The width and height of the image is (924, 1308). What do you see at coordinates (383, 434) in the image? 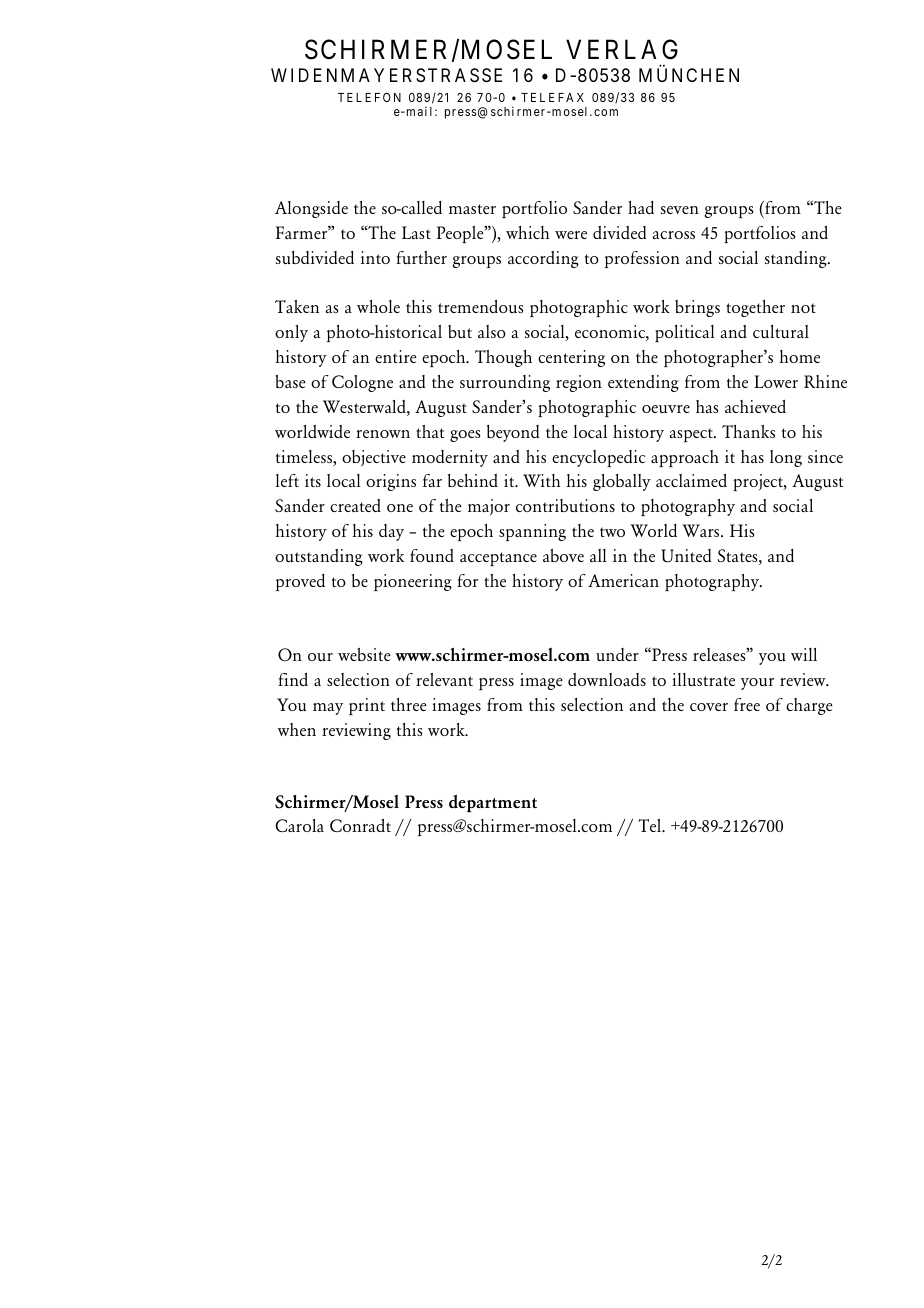
I see `renown` at bounding box center [383, 434].
